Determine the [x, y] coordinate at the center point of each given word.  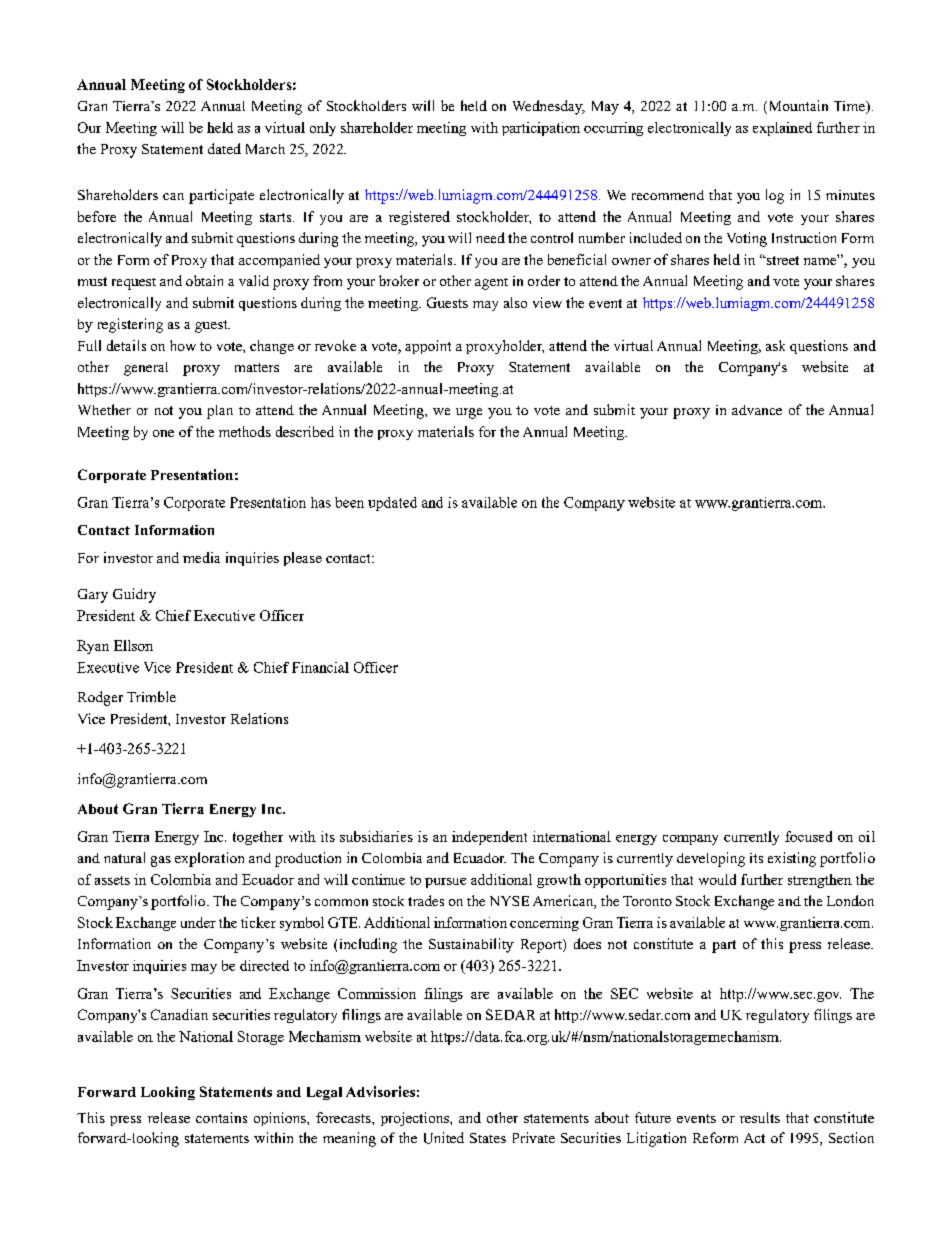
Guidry [134, 595]
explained [782, 129]
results [760, 1117]
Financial [320, 667]
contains [221, 1117]
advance [757, 410]
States [488, 1138]
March [265, 149]
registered [419, 218]
